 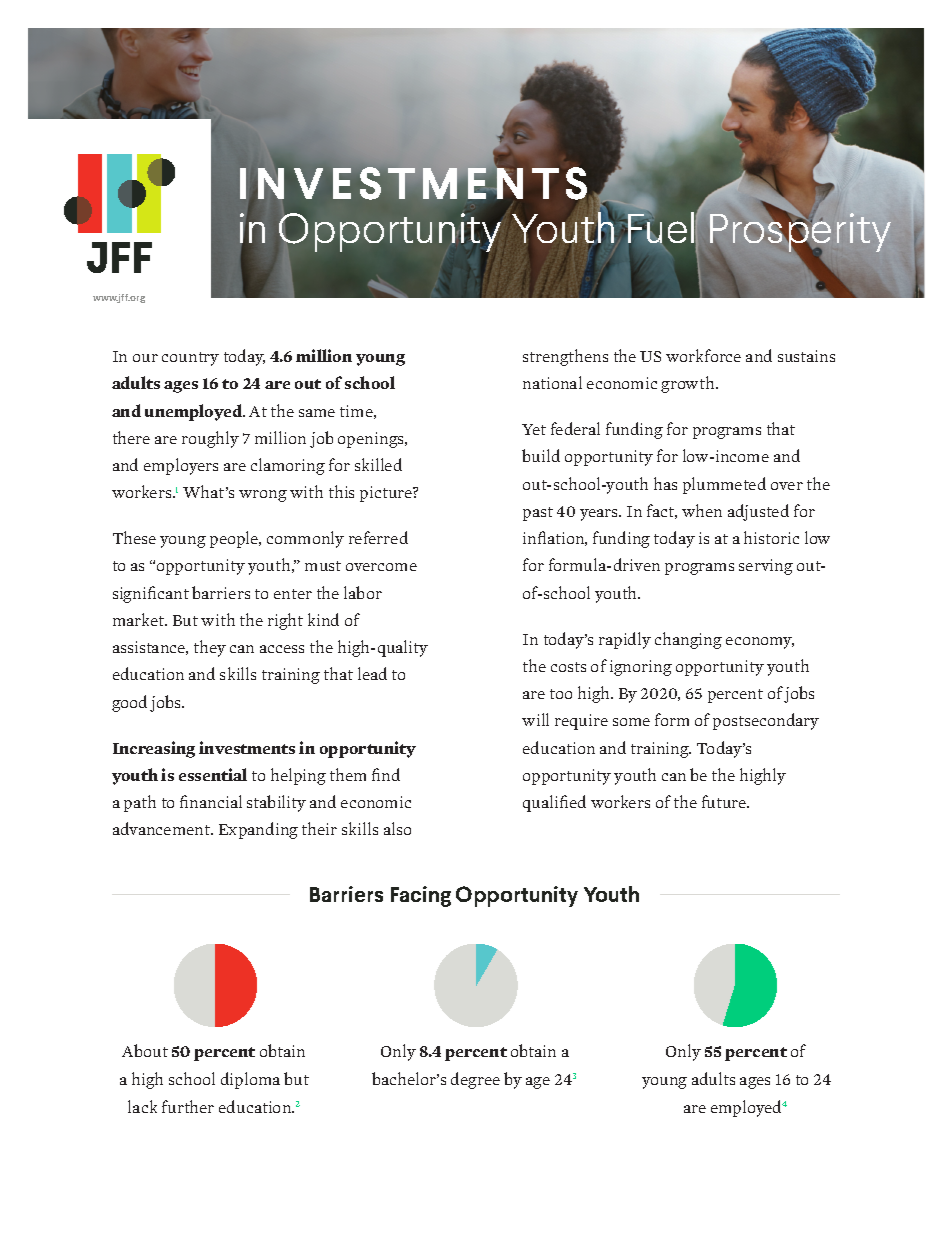 What do you see at coordinates (538, 514) in the screenshot?
I see `past` at bounding box center [538, 514].
